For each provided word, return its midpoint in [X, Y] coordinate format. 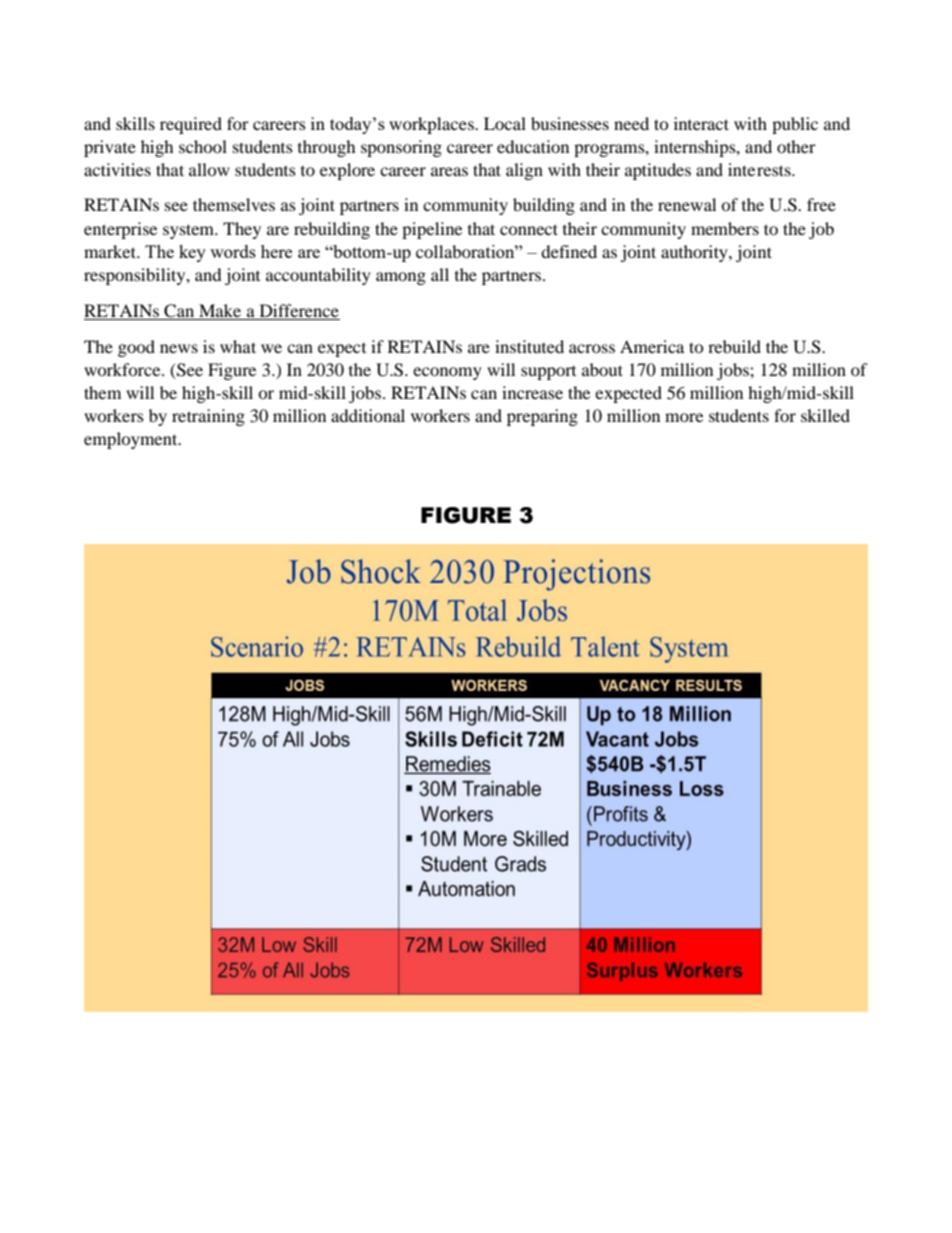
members [725, 228]
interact [701, 123]
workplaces [432, 125]
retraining [208, 417]
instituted [529, 346]
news [179, 348]
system [190, 231]
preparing [542, 417]
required [191, 125]
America [652, 346]
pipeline [432, 230]
